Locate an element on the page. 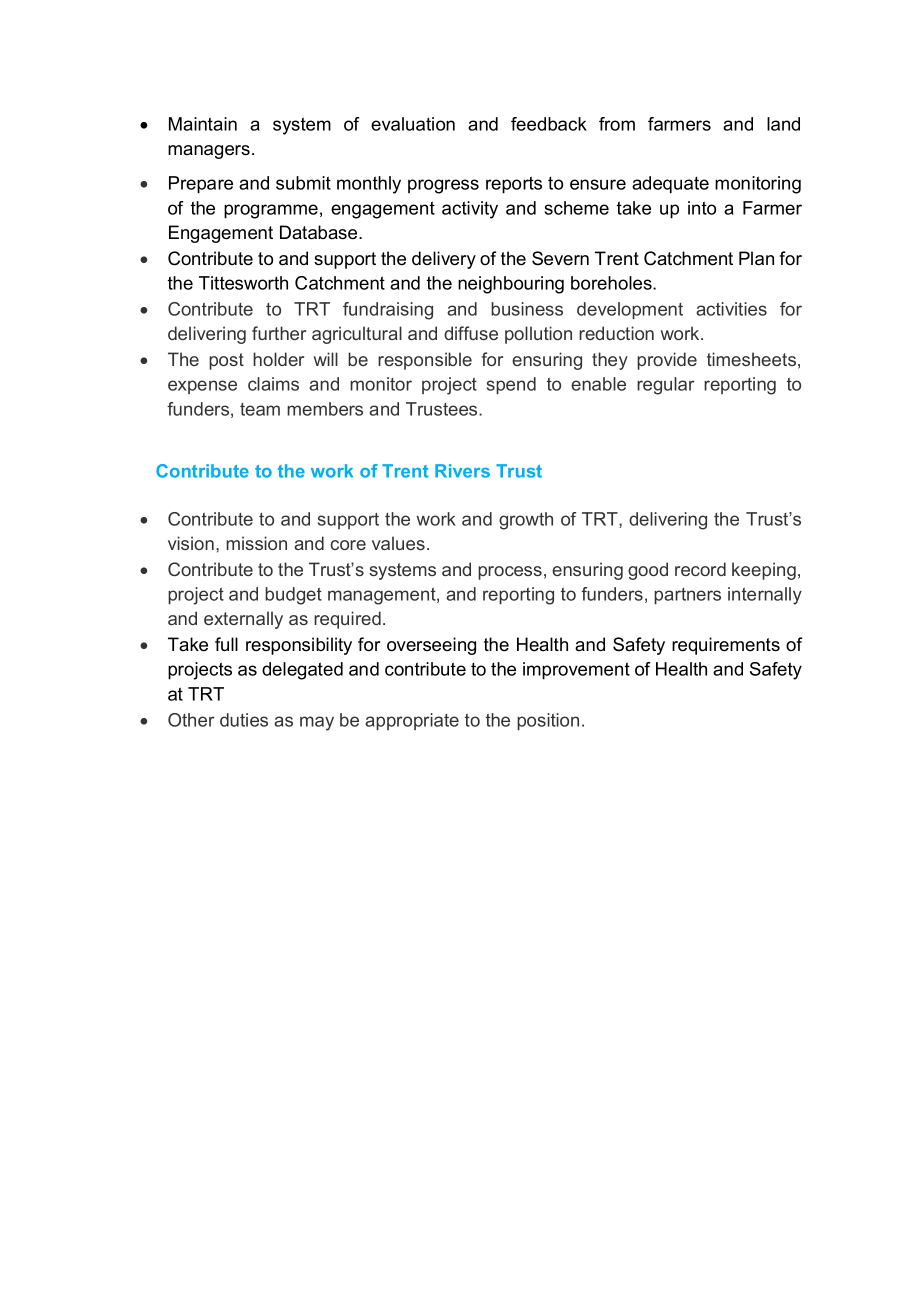 The height and width of the image is (1308, 924). land is located at coordinates (783, 124).
